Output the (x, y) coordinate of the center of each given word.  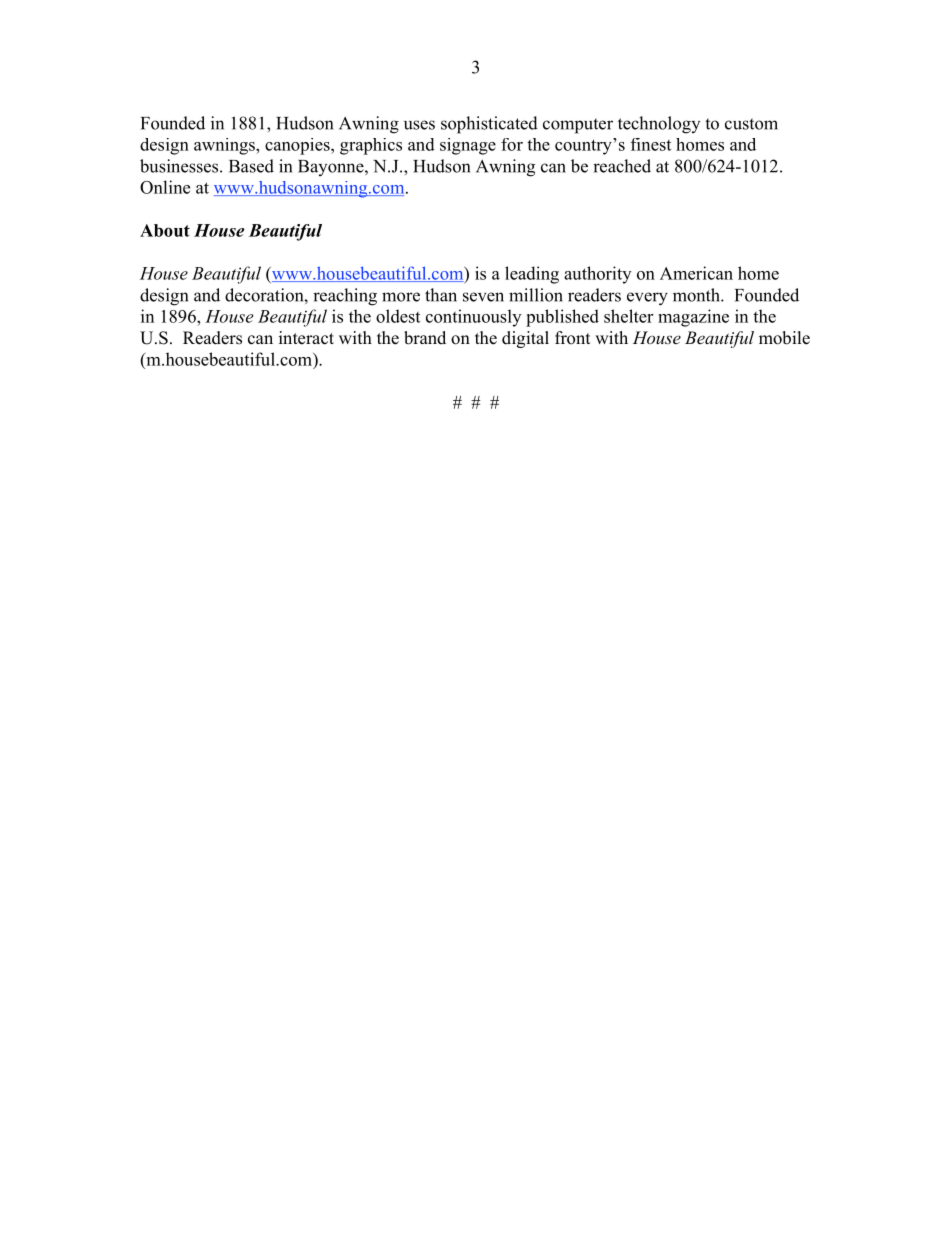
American (696, 273)
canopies (298, 146)
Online (165, 187)
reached (622, 166)
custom (751, 124)
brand (425, 338)
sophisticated (489, 125)
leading (532, 275)
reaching (345, 297)
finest (651, 144)
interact (306, 338)
